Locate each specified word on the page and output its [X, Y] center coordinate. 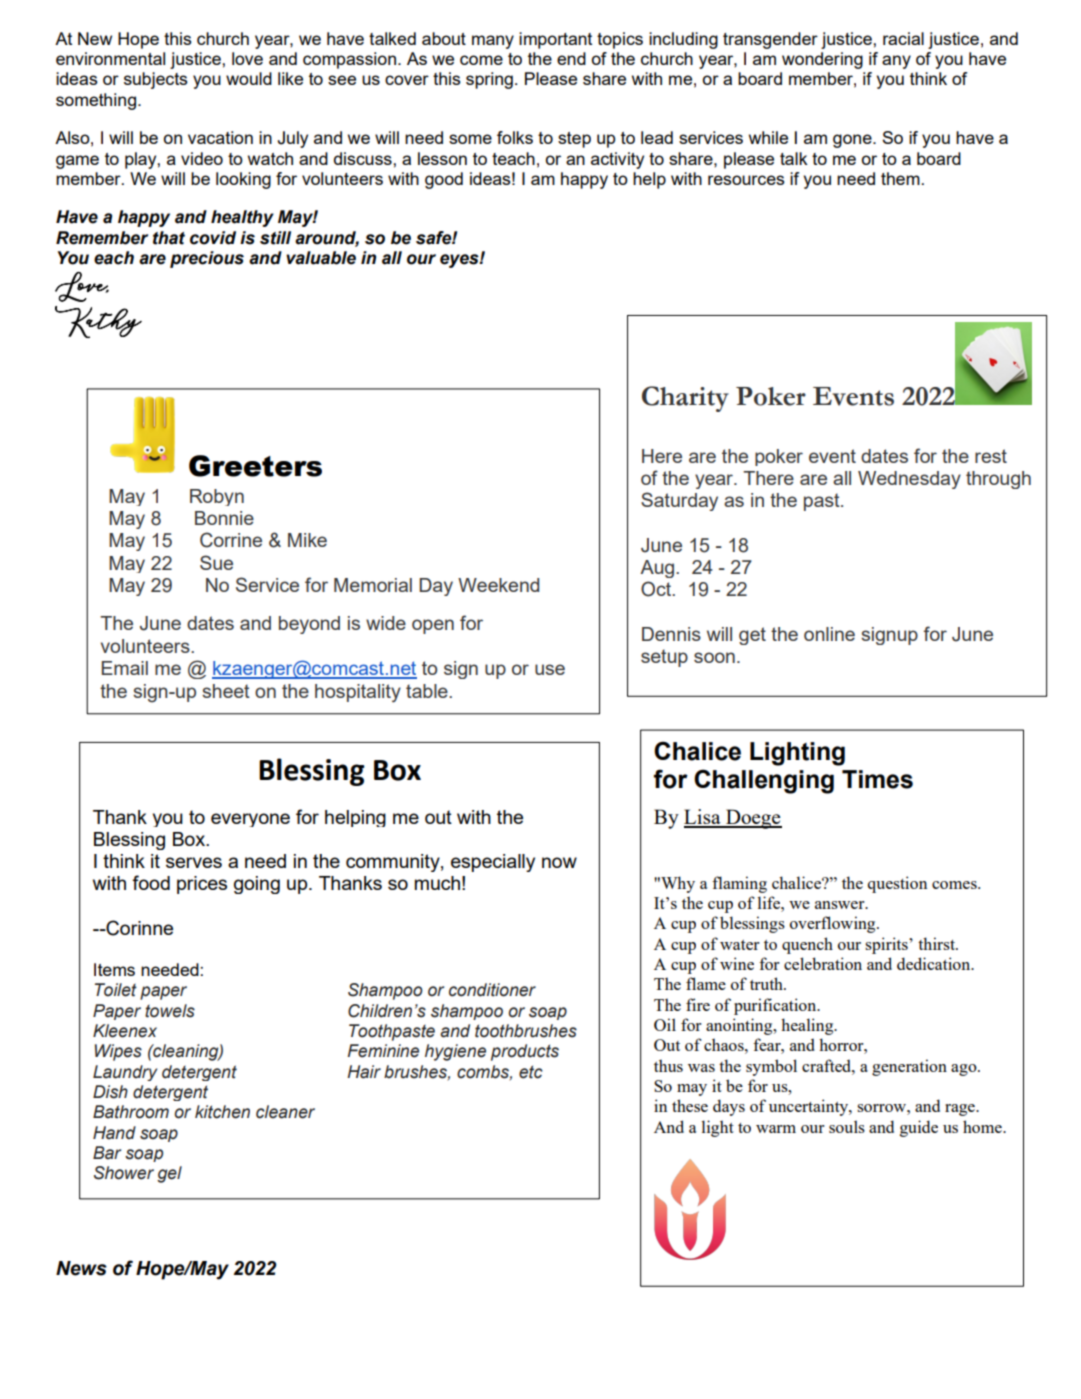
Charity [685, 399]
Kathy [98, 322]
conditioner [492, 990]
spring [489, 80]
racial [903, 38]
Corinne [138, 928]
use [550, 669]
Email [125, 668]
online [829, 634]
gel [169, 1174]
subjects [156, 80]
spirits [887, 945]
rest [991, 456]
